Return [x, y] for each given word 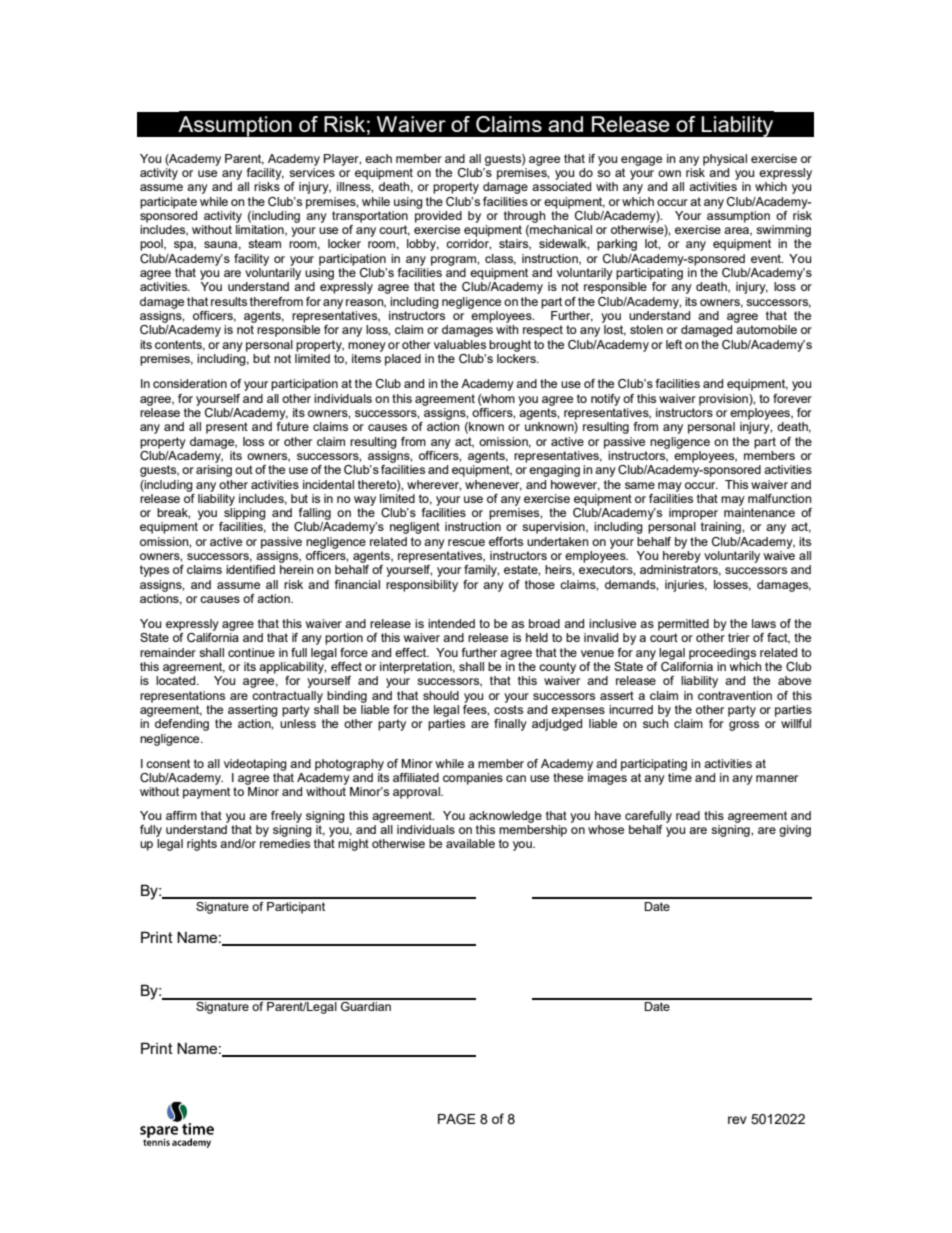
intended [451, 623]
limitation [261, 230]
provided [438, 215]
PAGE [457, 1119]
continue [251, 652]
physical [725, 160]
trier [739, 637]
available [470, 843]
